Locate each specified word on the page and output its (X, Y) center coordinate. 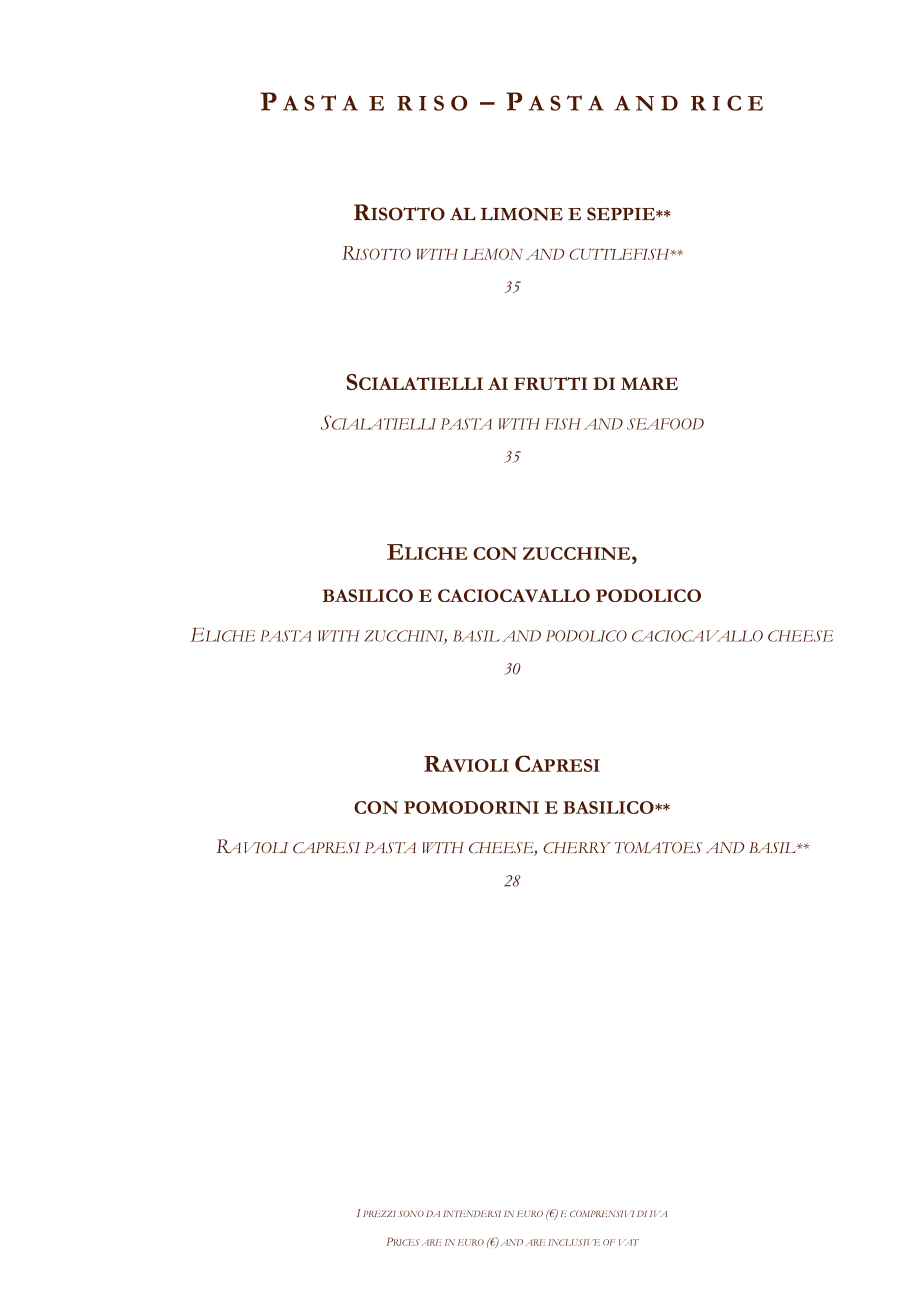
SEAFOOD (665, 424)
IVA (658, 1214)
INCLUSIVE (574, 1242)
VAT (629, 1242)
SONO (411, 1213)
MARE (649, 383)
